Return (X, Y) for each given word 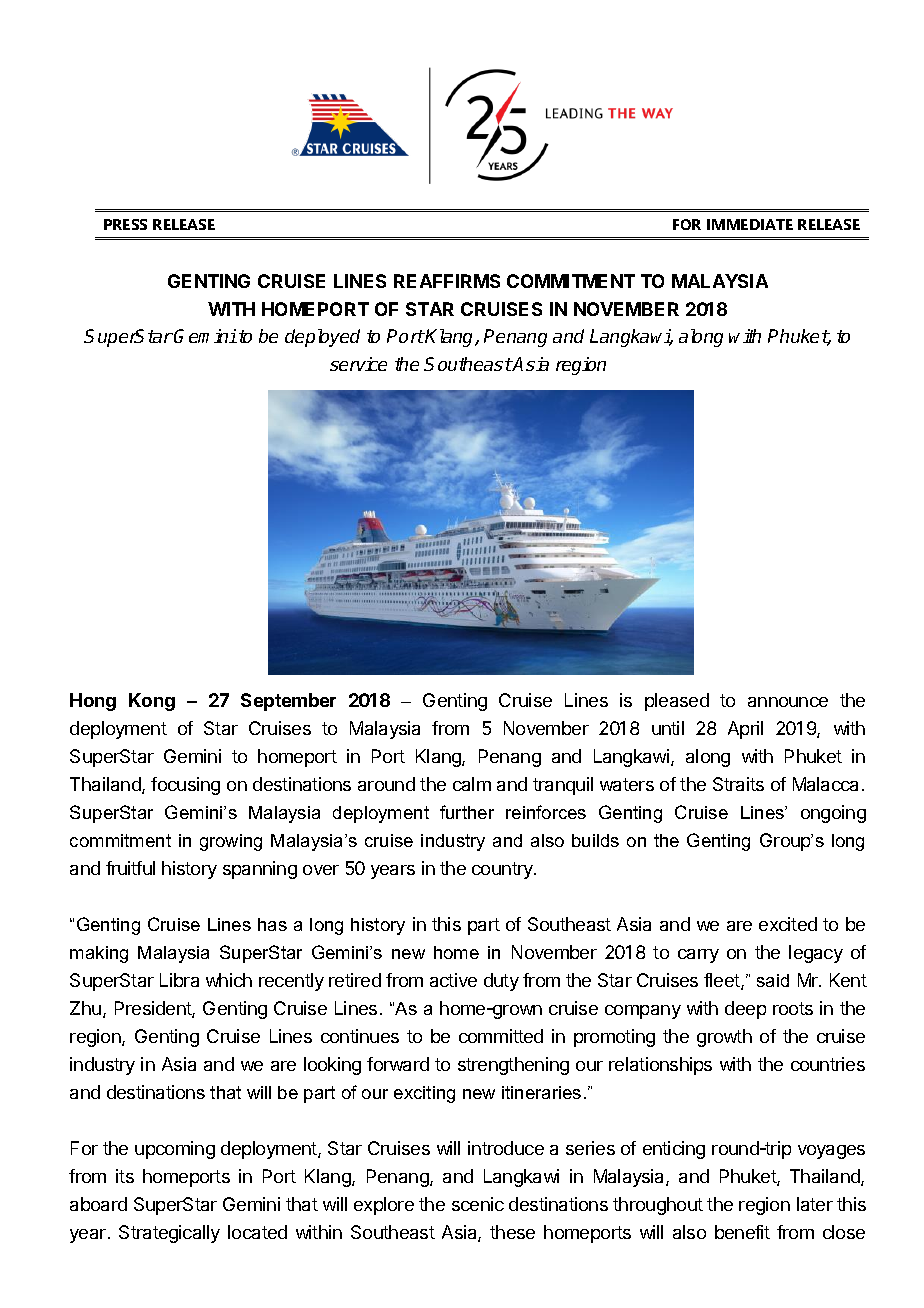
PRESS (125, 224)
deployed (322, 338)
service (358, 364)
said (773, 980)
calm (472, 784)
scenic (478, 1204)
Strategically (169, 1234)
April (745, 730)
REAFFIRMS (447, 281)
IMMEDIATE (750, 224)
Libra (179, 980)
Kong (152, 702)
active (453, 980)
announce (788, 702)
